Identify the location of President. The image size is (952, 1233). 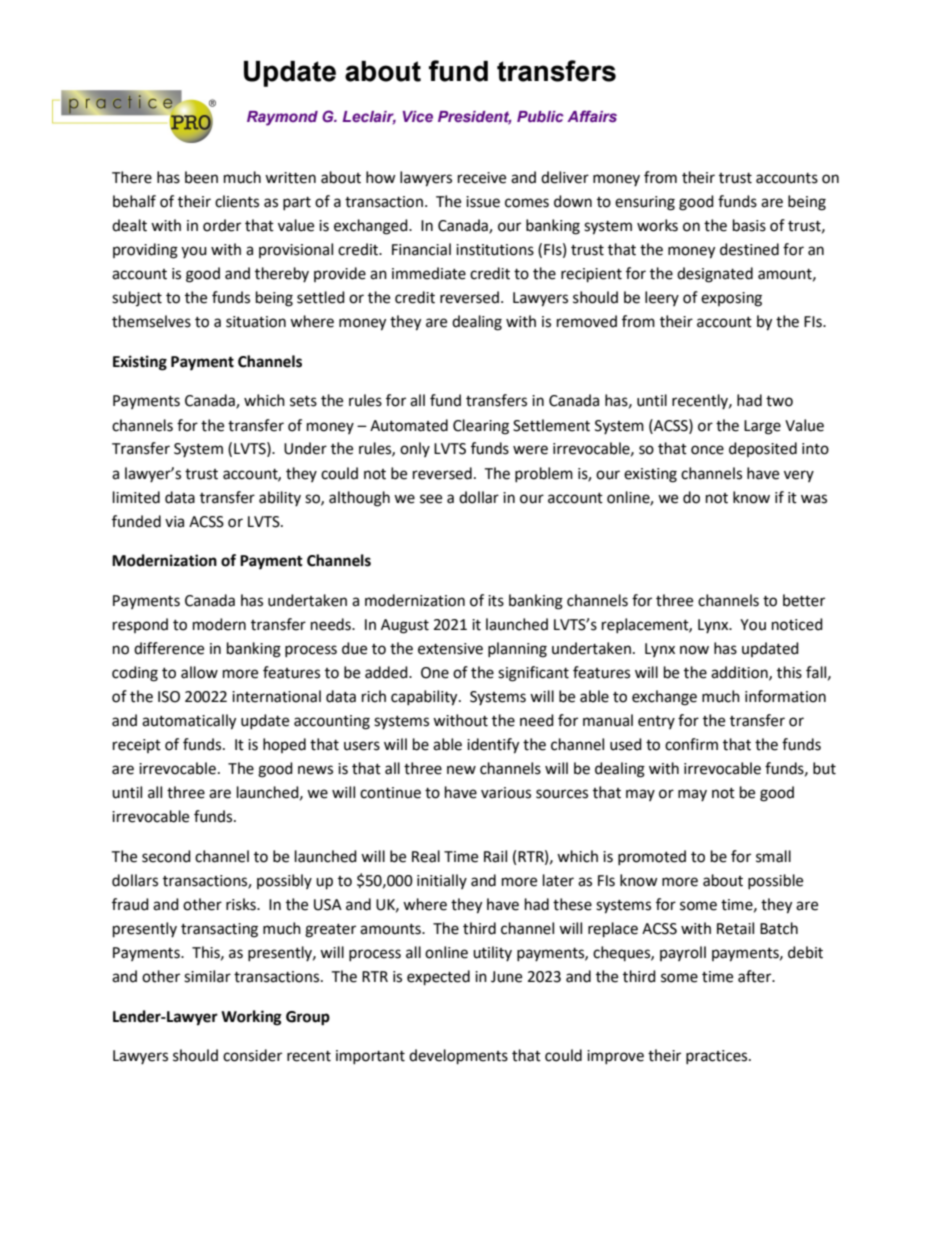
(474, 117).
